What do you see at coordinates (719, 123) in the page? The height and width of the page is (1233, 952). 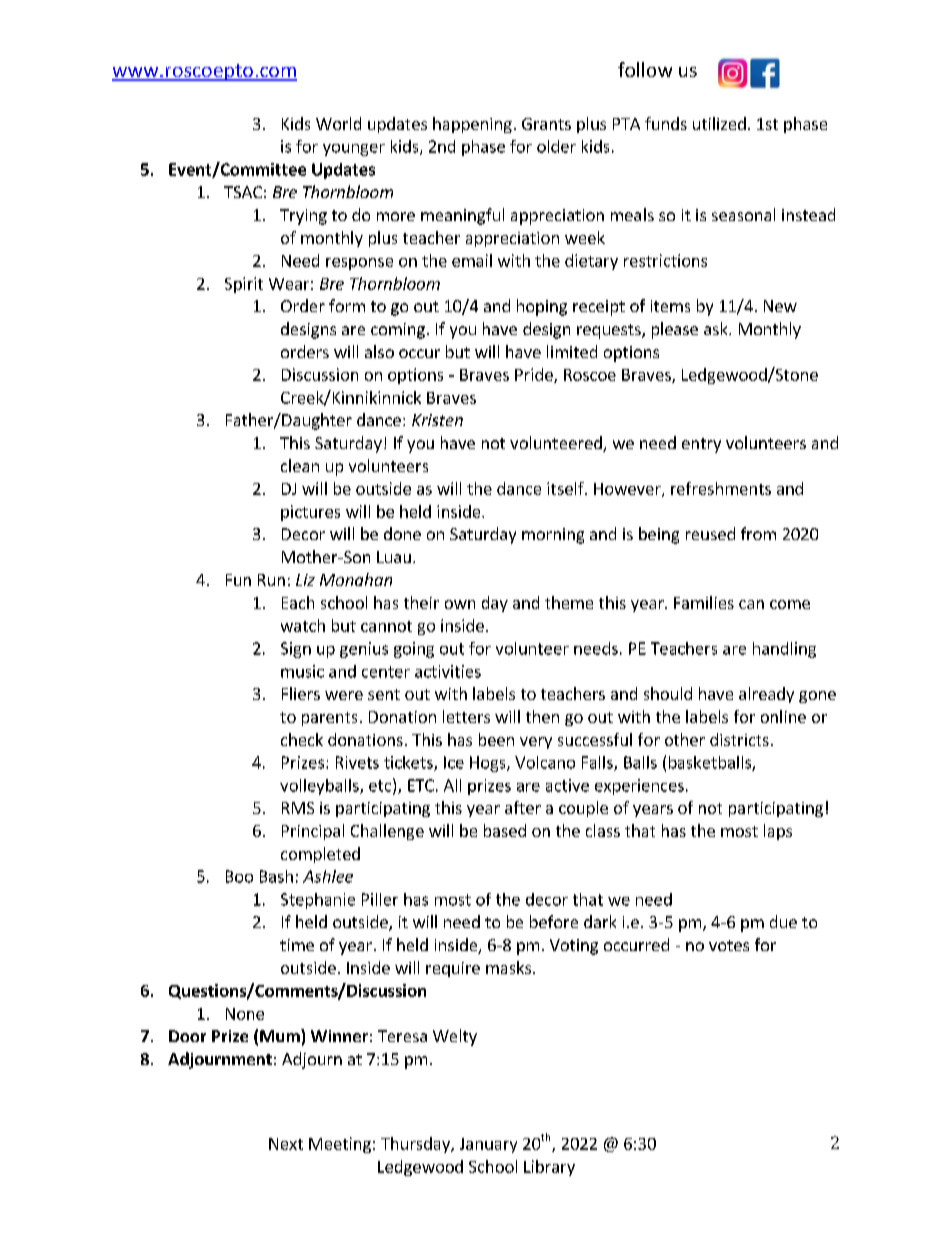 I see `utilized` at bounding box center [719, 123].
